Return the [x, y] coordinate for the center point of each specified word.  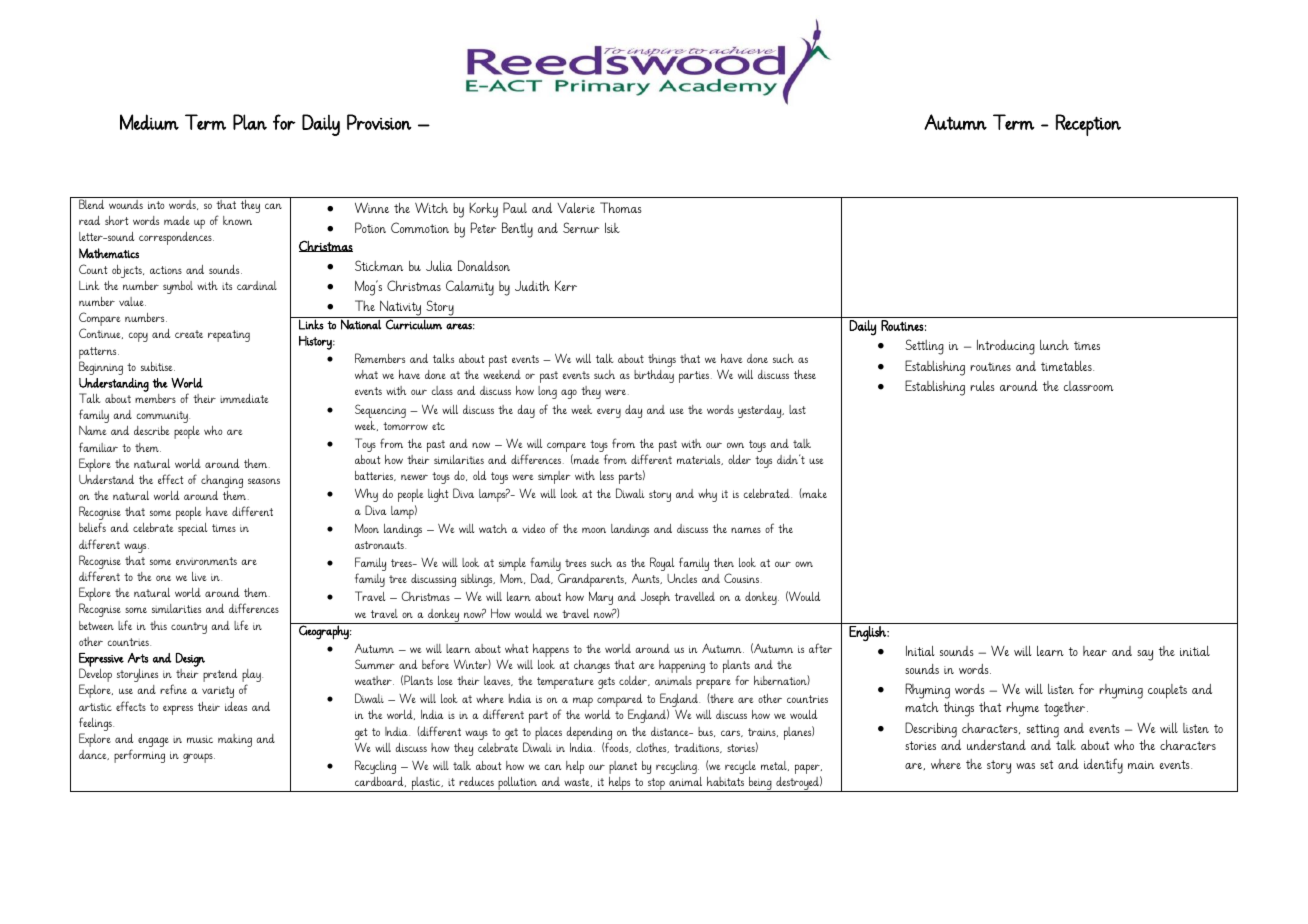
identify [1103, 766]
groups [199, 758]
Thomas [621, 207]
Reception [1088, 125]
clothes [652, 748]
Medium [149, 122]
